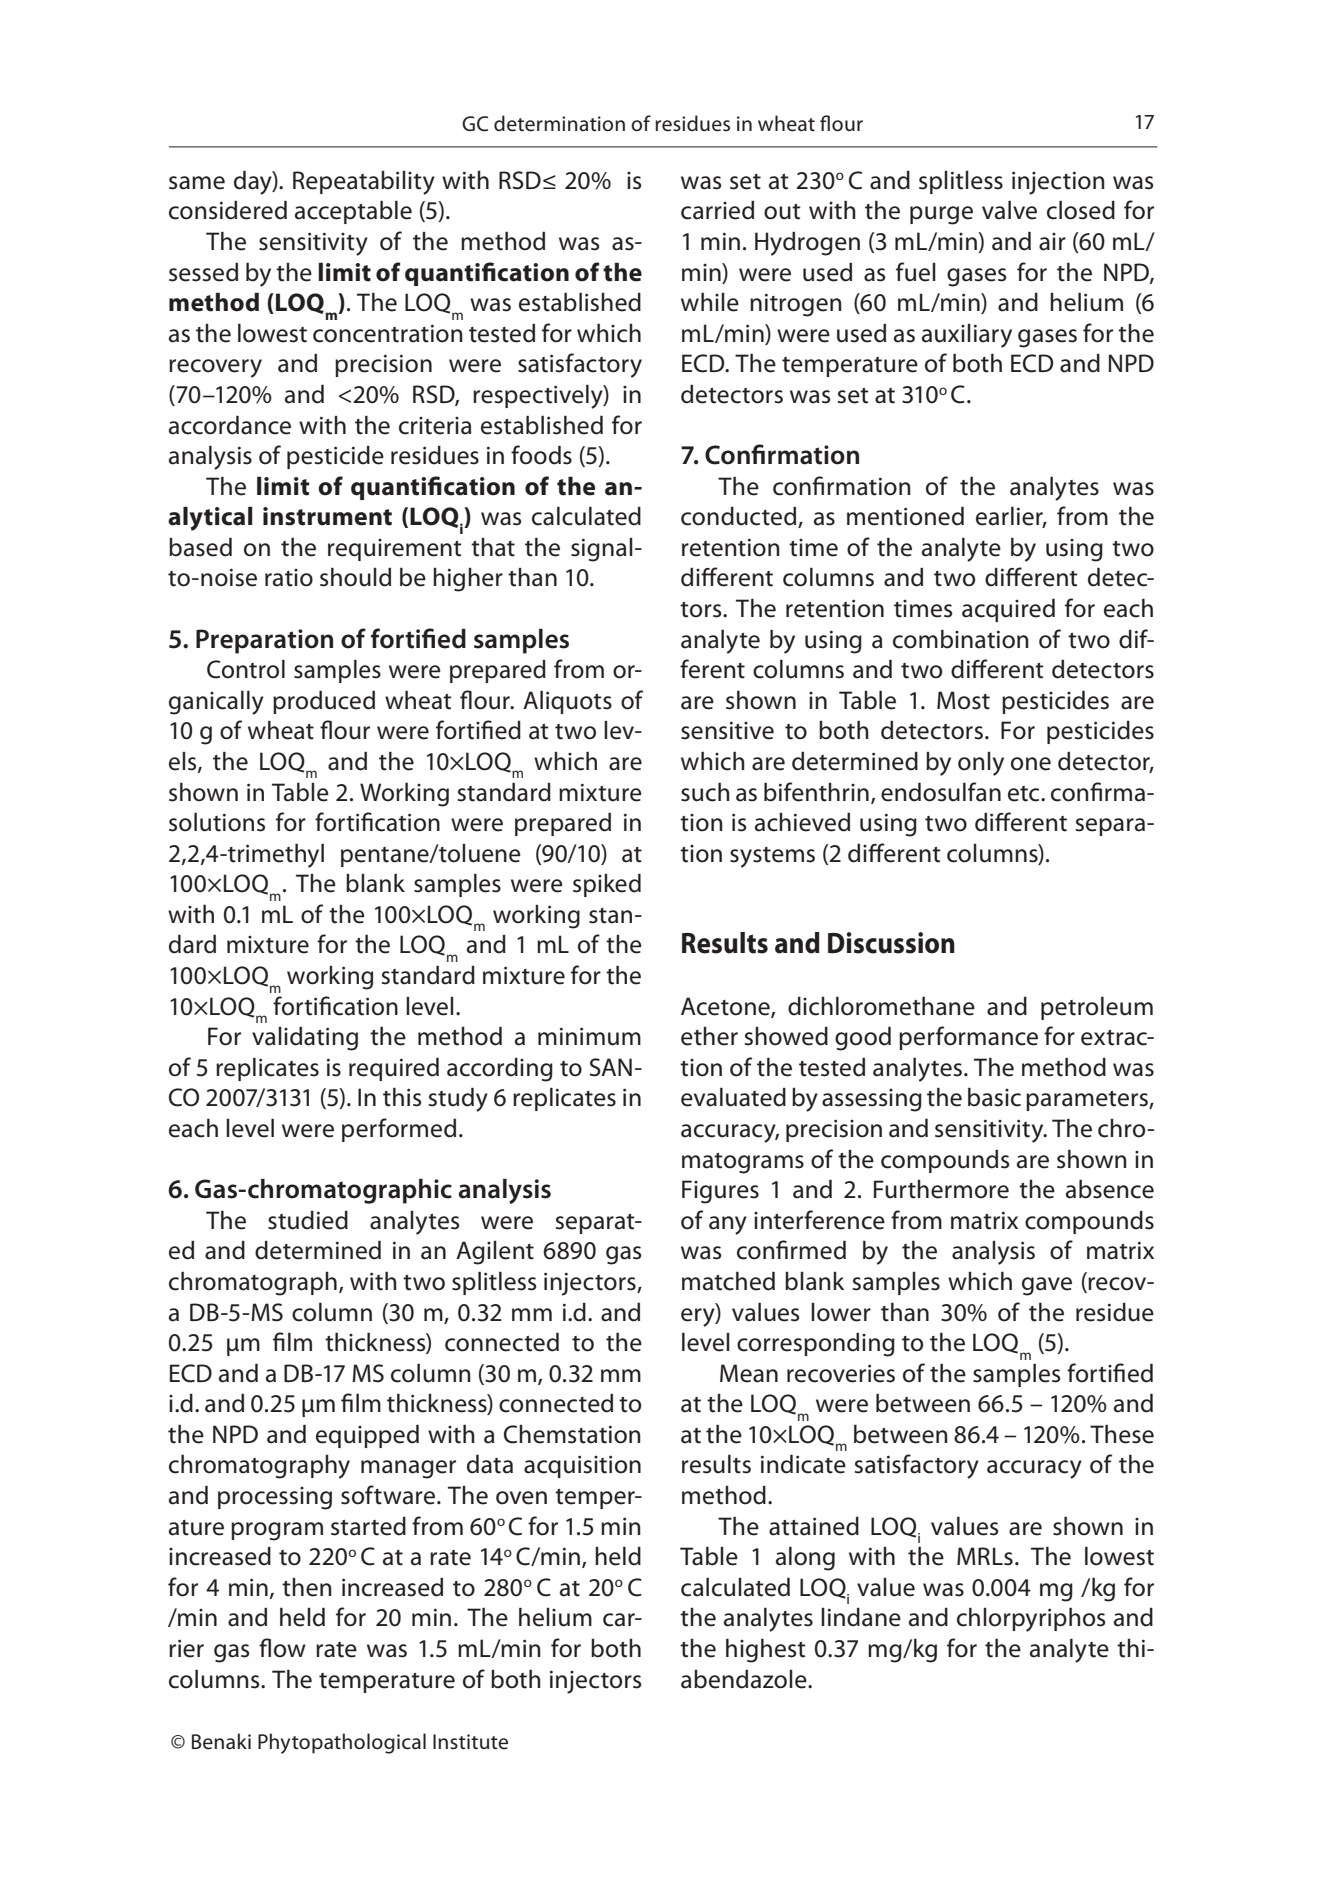  I want to click on Most, so click(963, 700).
